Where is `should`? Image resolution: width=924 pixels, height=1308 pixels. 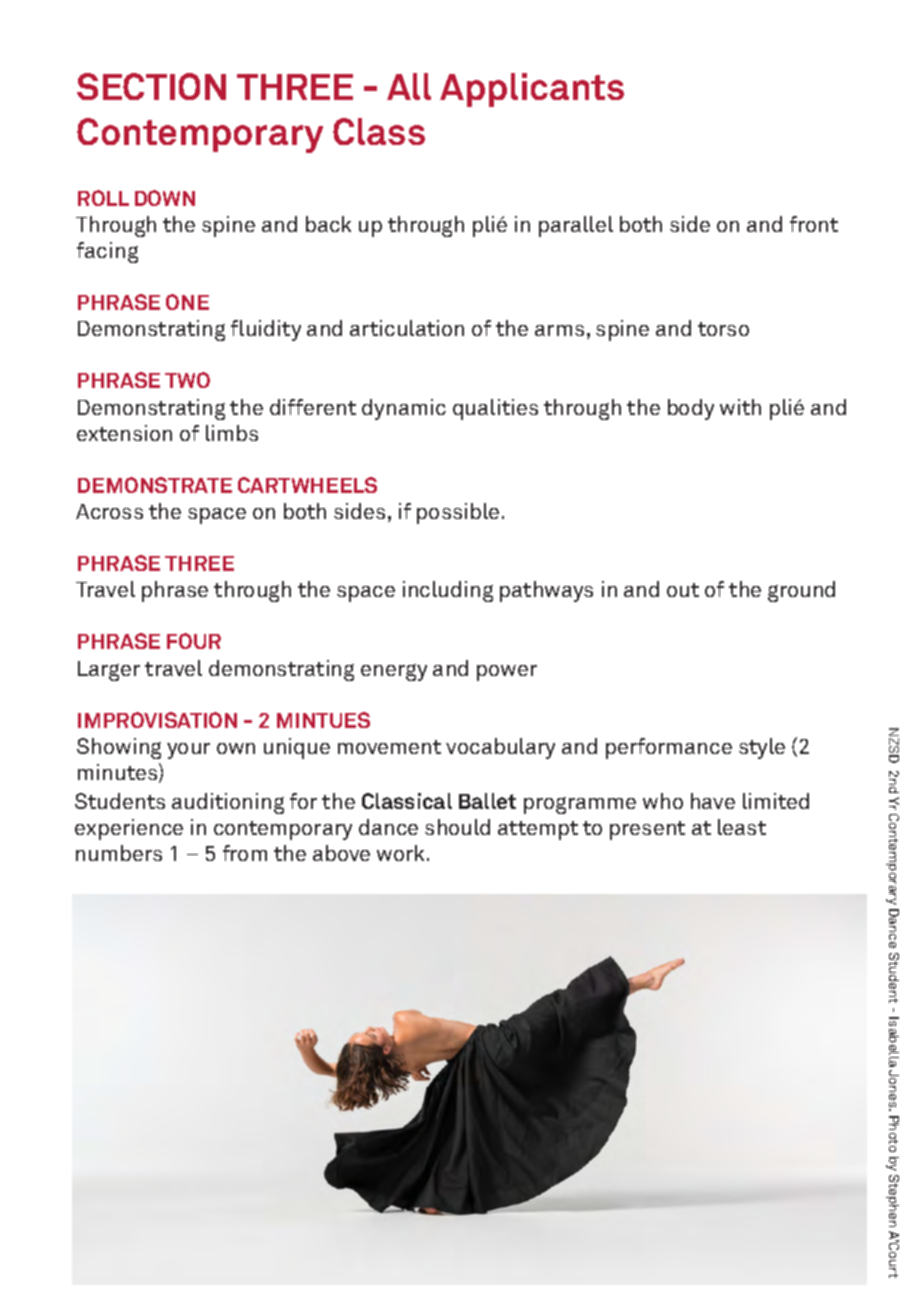 should is located at coordinates (457, 827).
